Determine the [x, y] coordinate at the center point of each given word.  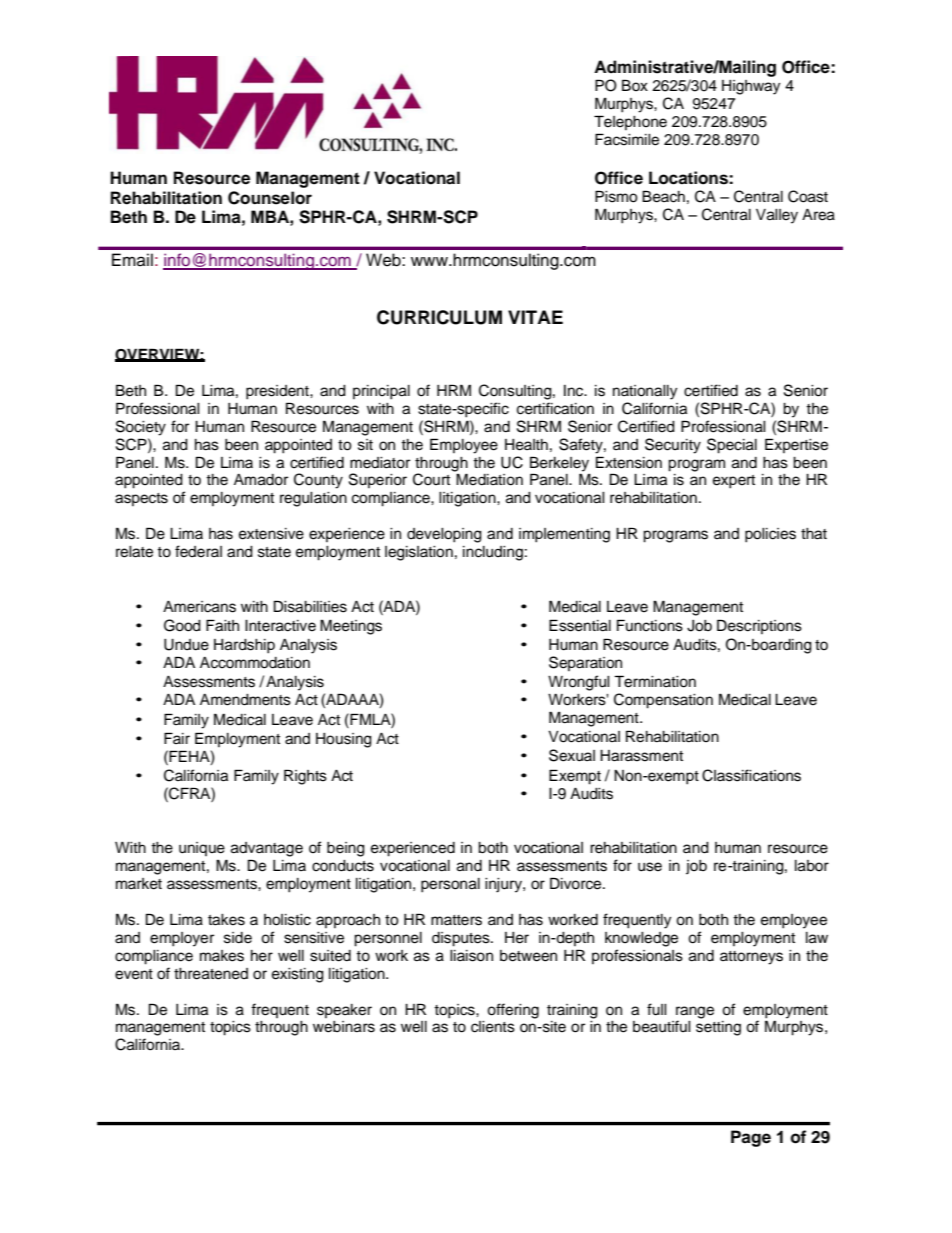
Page [751, 1138]
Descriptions [759, 626]
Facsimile [627, 139]
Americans [199, 607]
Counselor [270, 198]
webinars [344, 1027]
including [493, 553]
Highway [751, 87]
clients [493, 1027]
